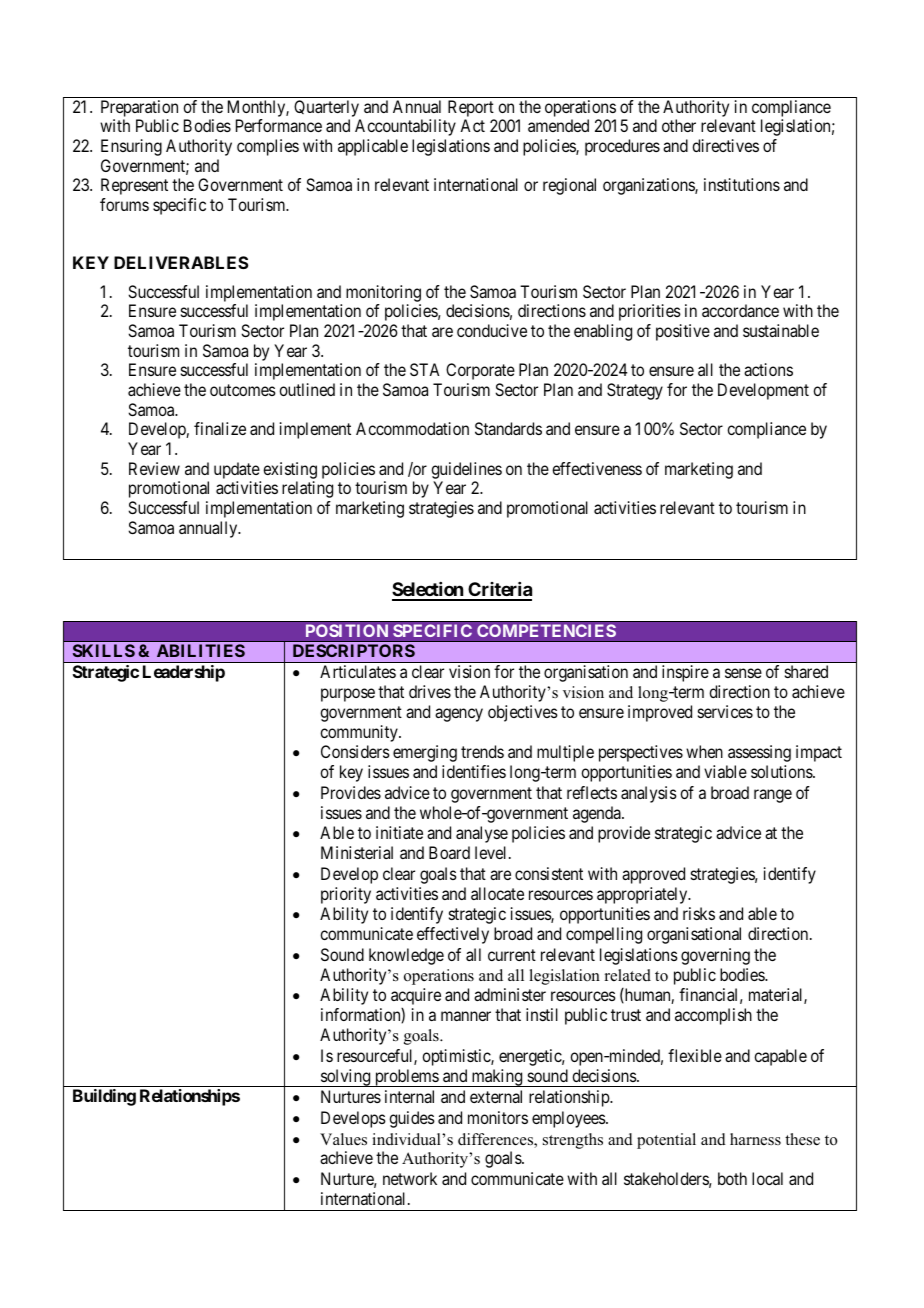 This screenshot has height=1308, width=924. I want to click on monitors, so click(498, 1117).
